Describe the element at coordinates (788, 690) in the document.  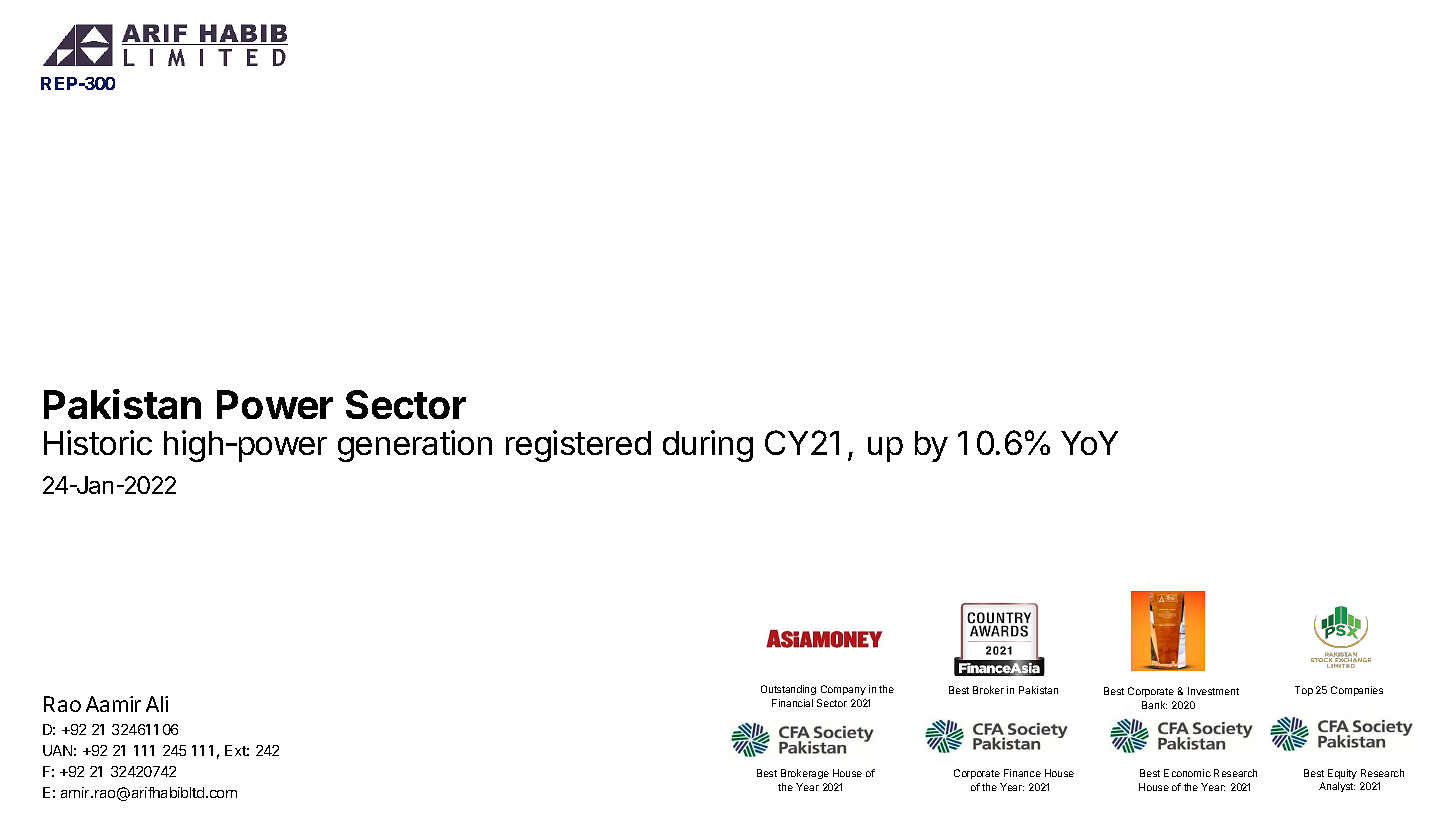
I see `Outstanding` at that location.
